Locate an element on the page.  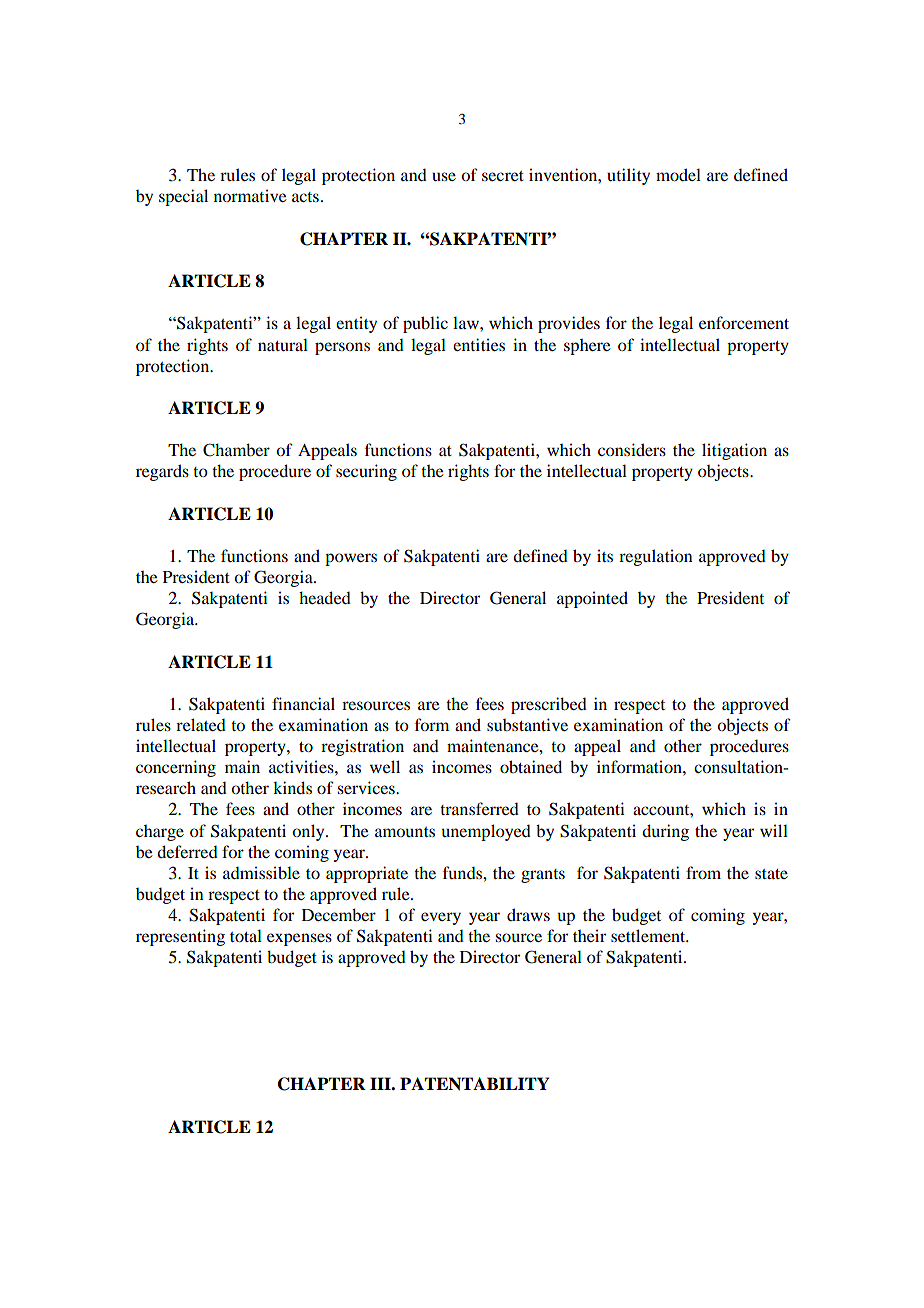
use is located at coordinates (444, 176).
